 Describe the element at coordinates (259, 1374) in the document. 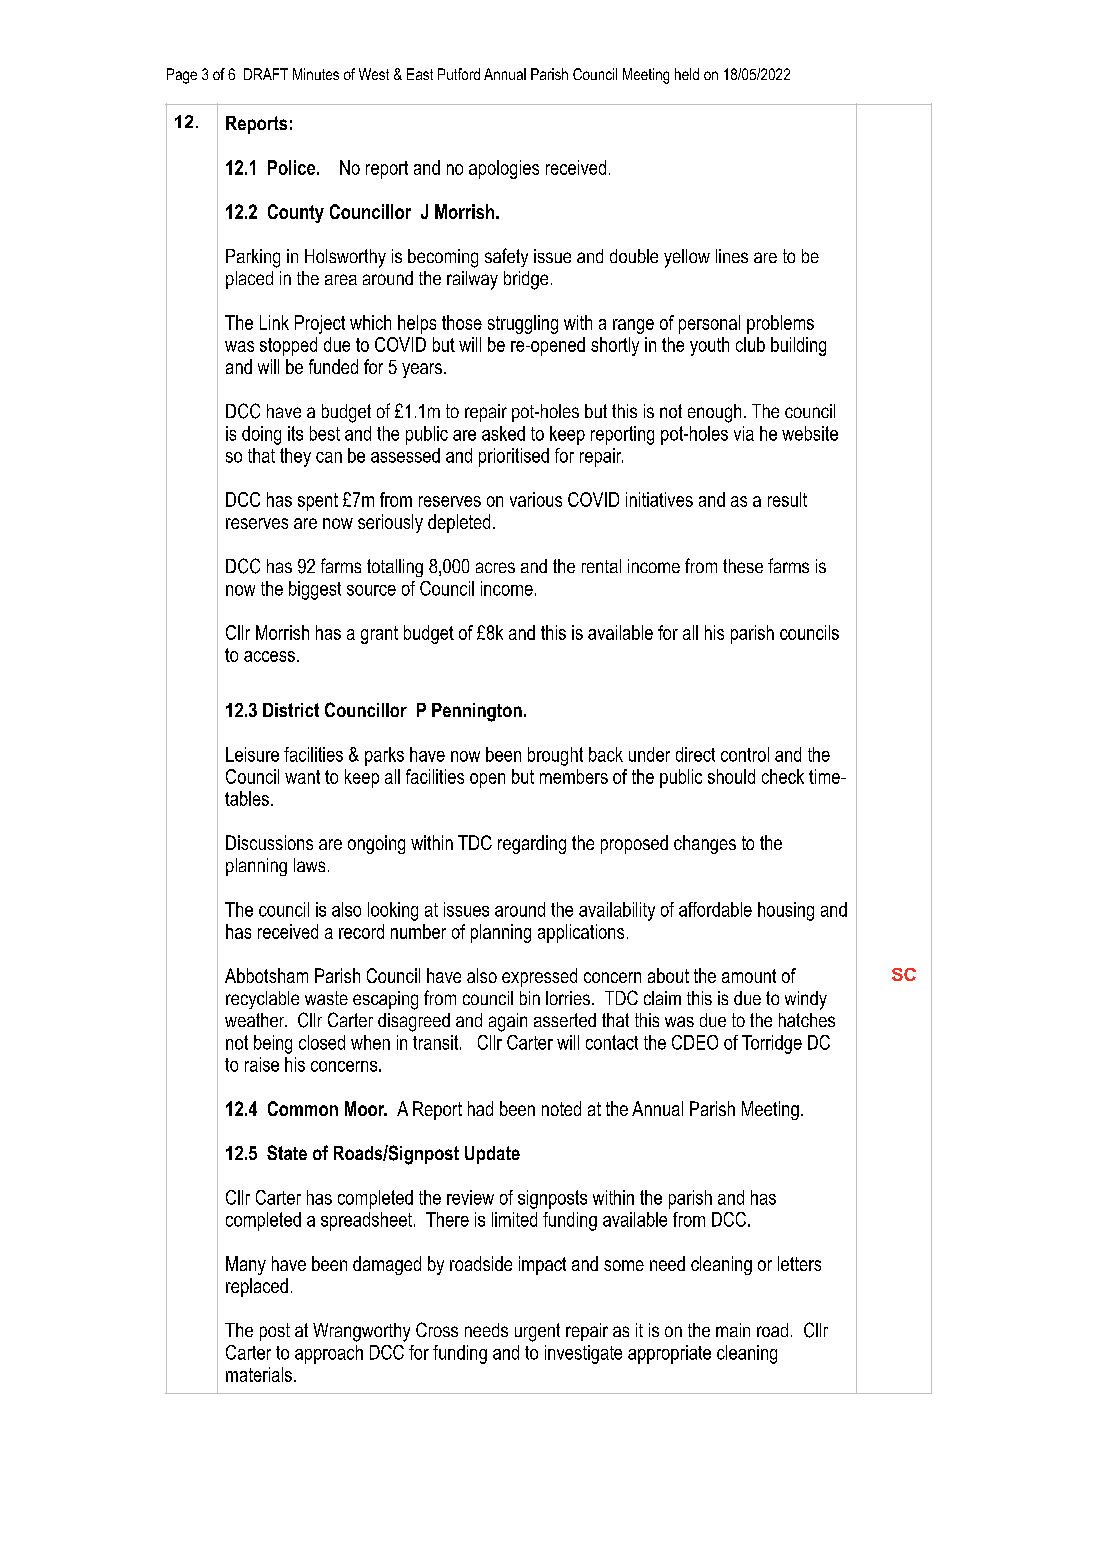

I see `materials` at that location.
